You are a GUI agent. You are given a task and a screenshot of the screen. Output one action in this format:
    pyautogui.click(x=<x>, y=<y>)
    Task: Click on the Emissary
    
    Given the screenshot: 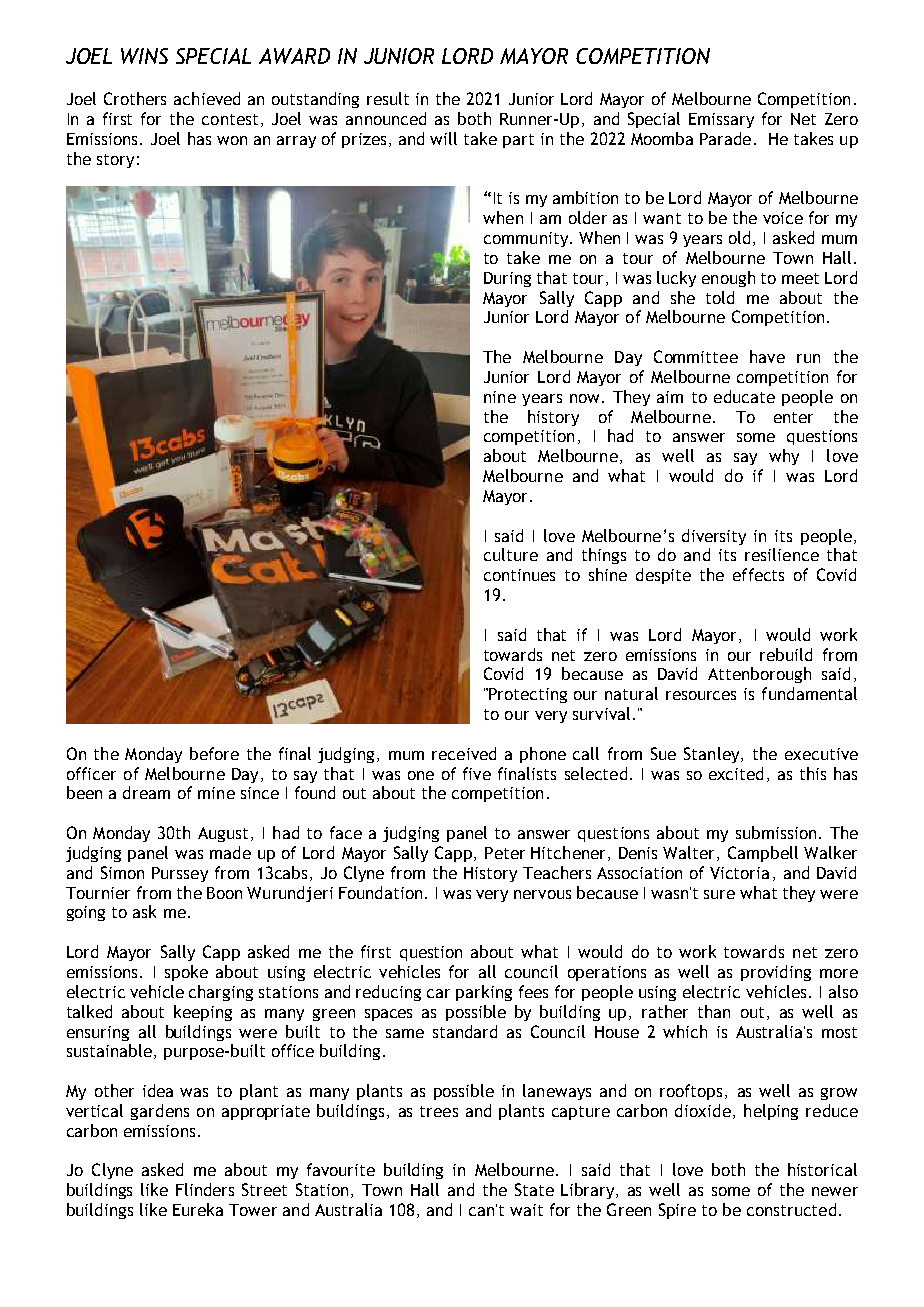 What is the action you would take?
    pyautogui.click(x=721, y=120)
